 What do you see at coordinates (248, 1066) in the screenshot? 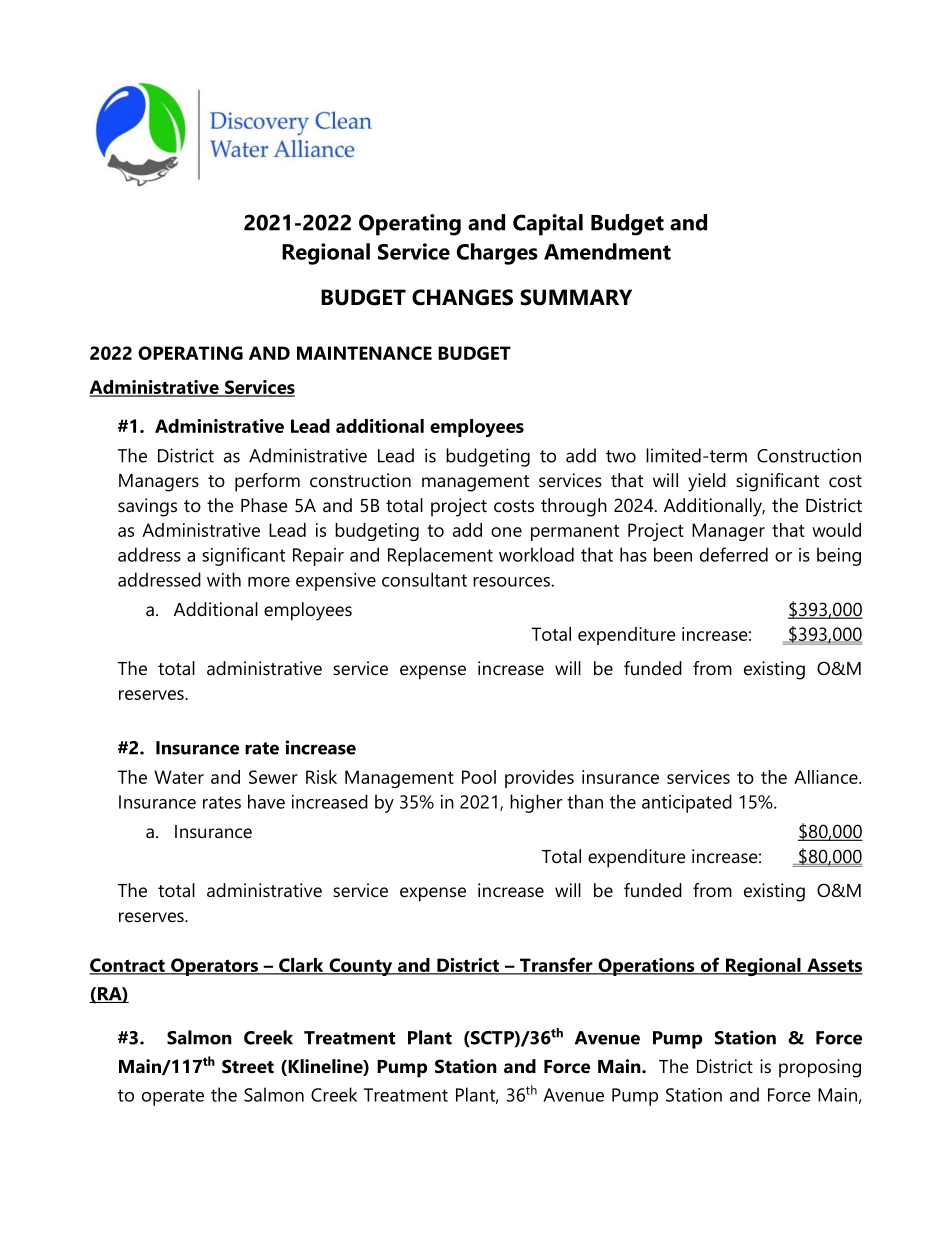
I see `Street` at bounding box center [248, 1066].
